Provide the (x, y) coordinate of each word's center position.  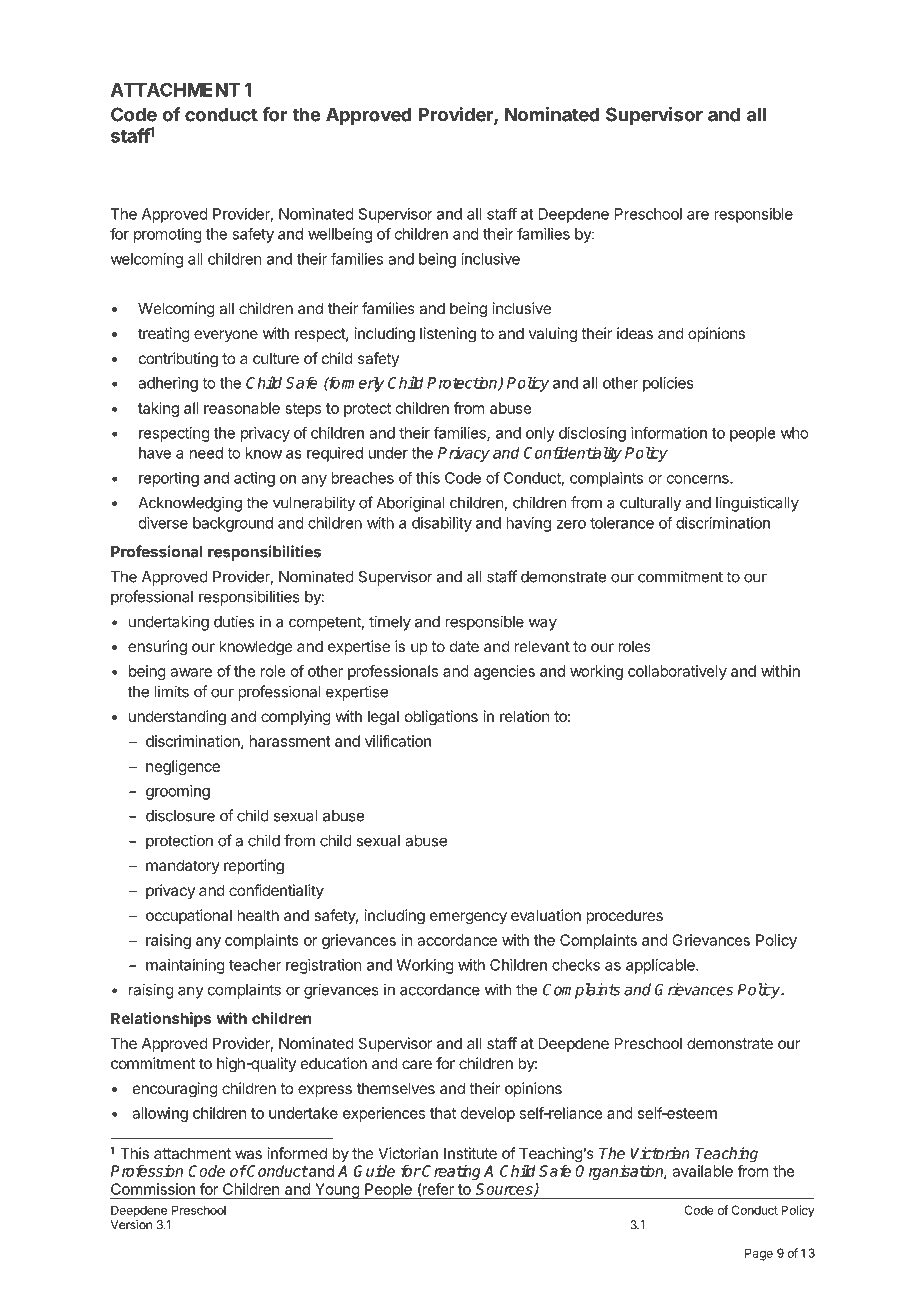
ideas (635, 333)
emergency (468, 918)
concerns (699, 479)
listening (448, 335)
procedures (624, 917)
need (206, 453)
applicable (661, 966)
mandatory (183, 866)
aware (191, 672)
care (417, 1064)
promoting (168, 235)
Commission (153, 1189)
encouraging (175, 1090)
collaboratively (677, 672)
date (464, 646)
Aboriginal (410, 504)
